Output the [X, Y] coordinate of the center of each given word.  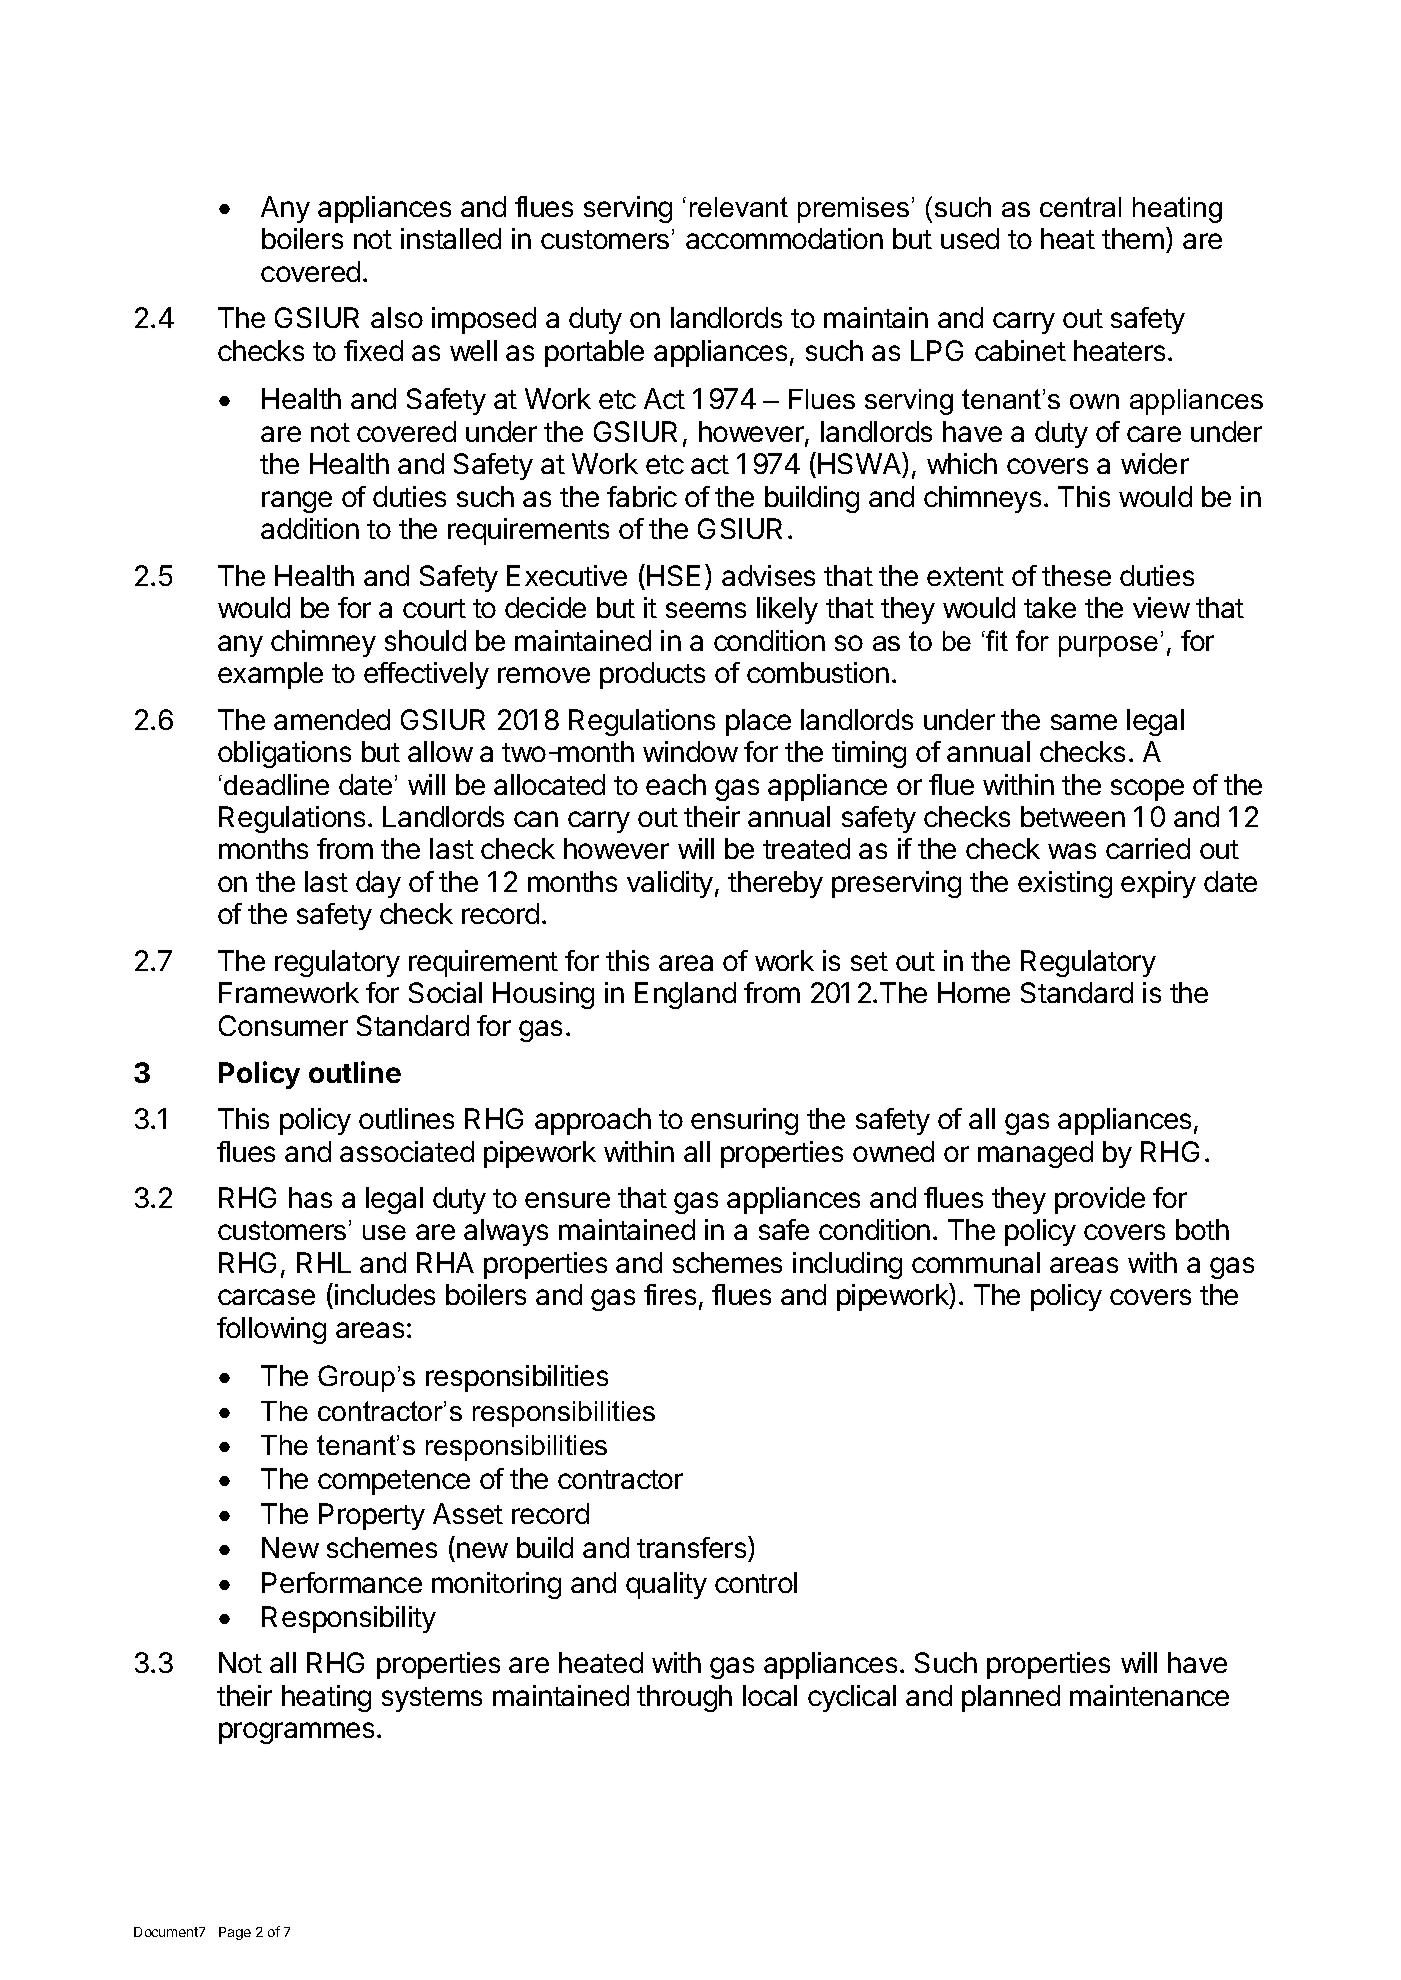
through [684, 1698]
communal [976, 1262]
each [676, 784]
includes [385, 1294]
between [1073, 816]
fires [670, 1294]
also [397, 317]
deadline [276, 784]
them [1133, 238]
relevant [739, 207]
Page [235, 1933]
